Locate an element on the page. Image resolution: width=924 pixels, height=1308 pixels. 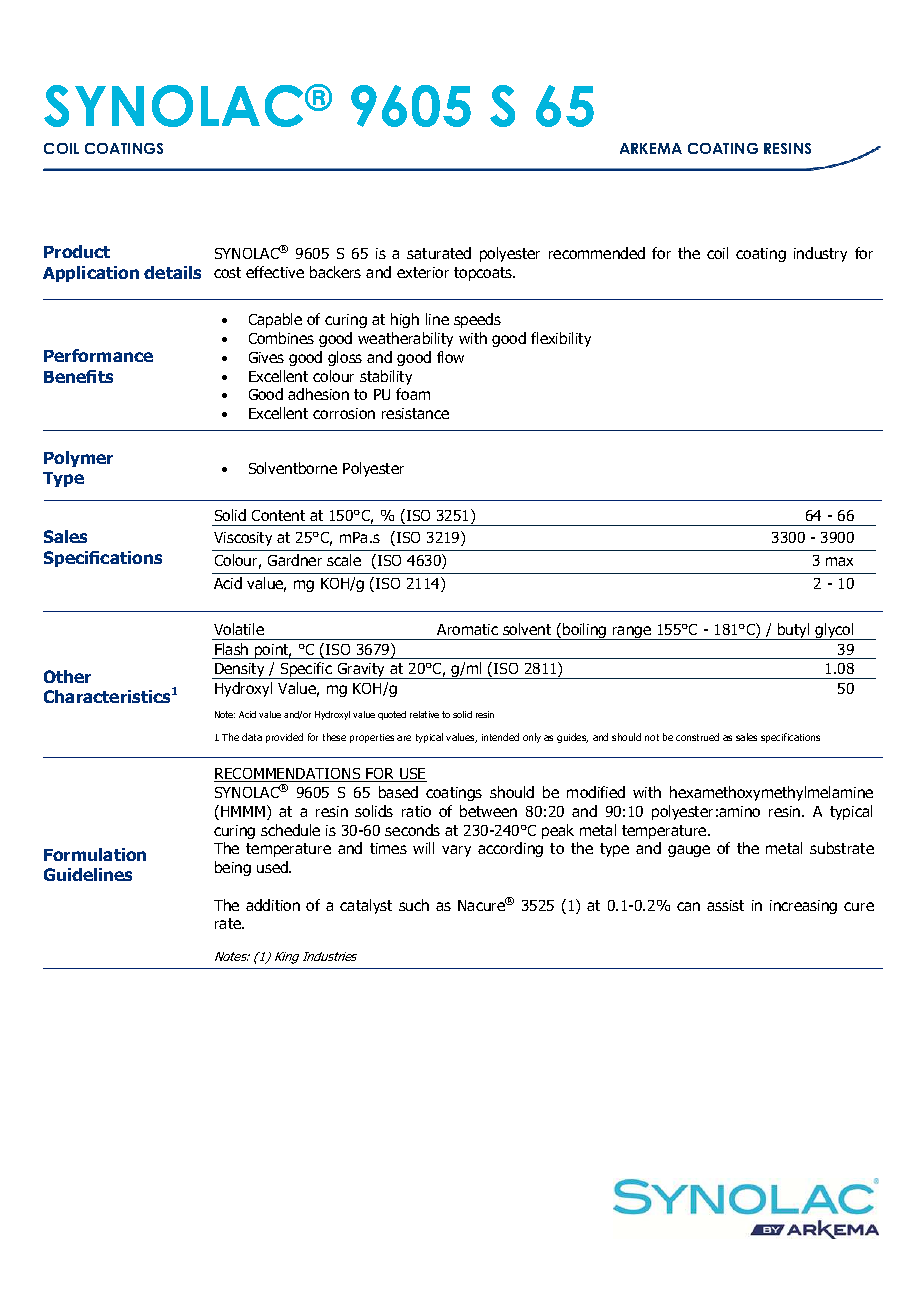
exterior is located at coordinates (423, 272).
